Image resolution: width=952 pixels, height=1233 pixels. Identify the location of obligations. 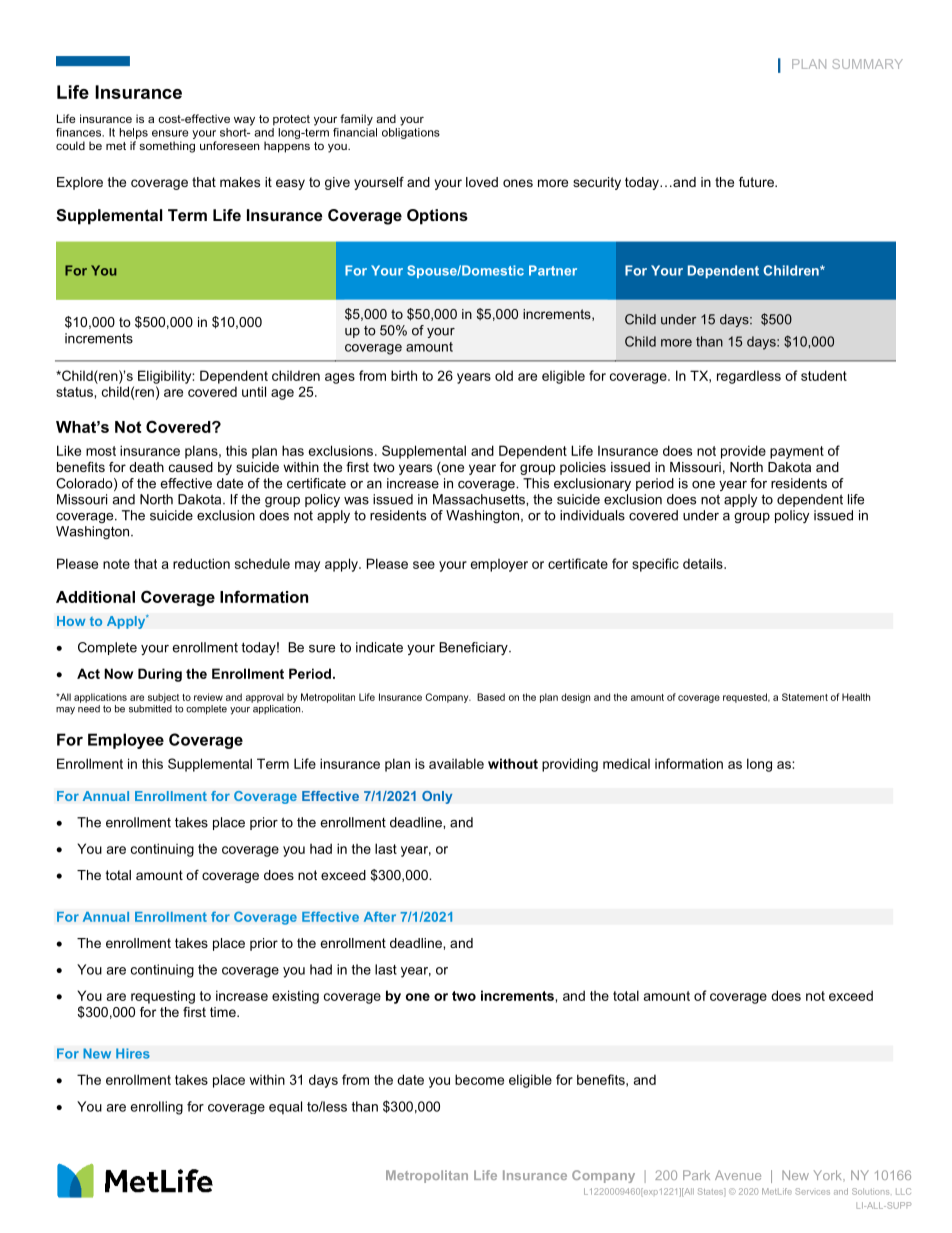
(411, 133).
